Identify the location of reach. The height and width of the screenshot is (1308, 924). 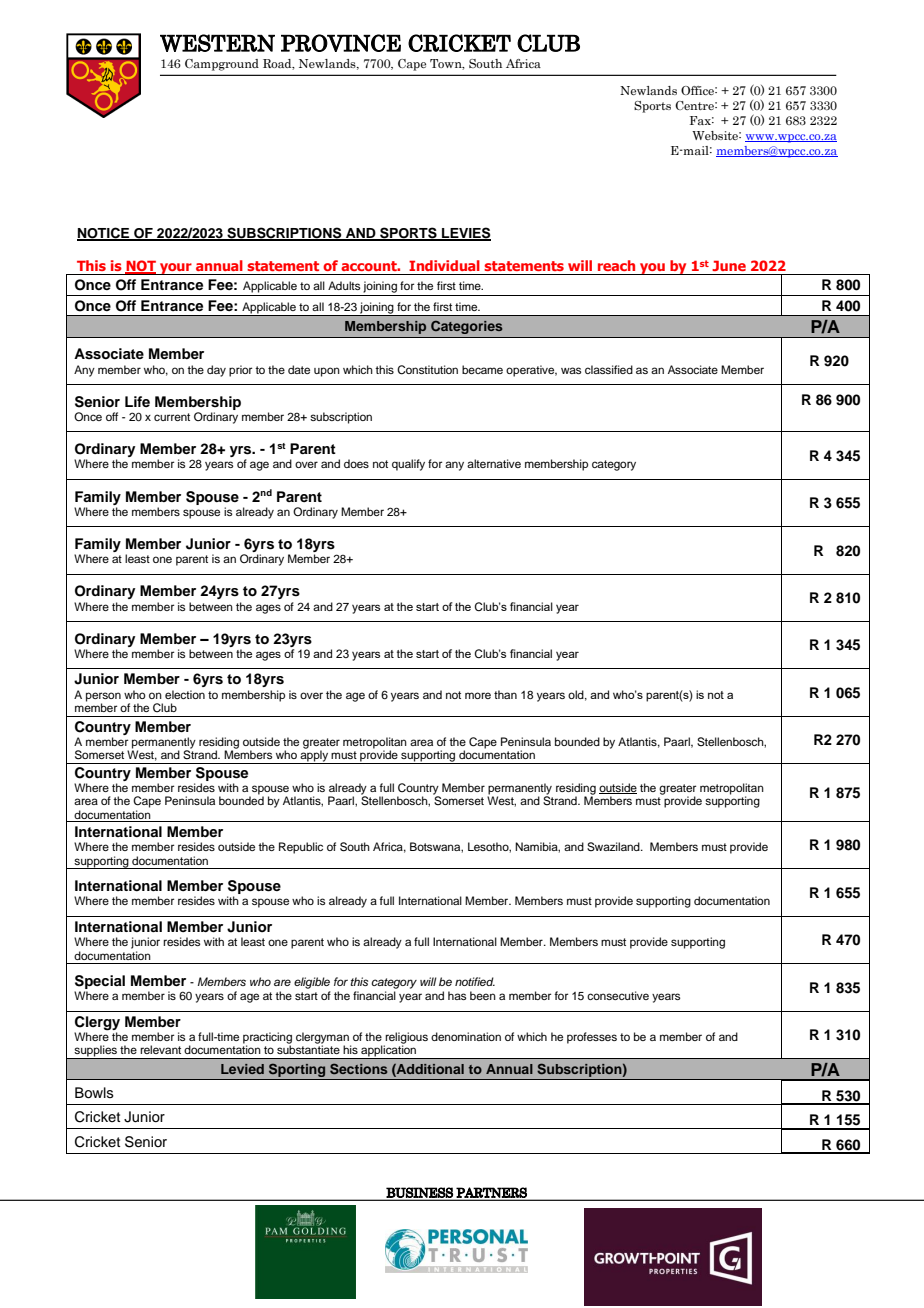
(616, 265).
